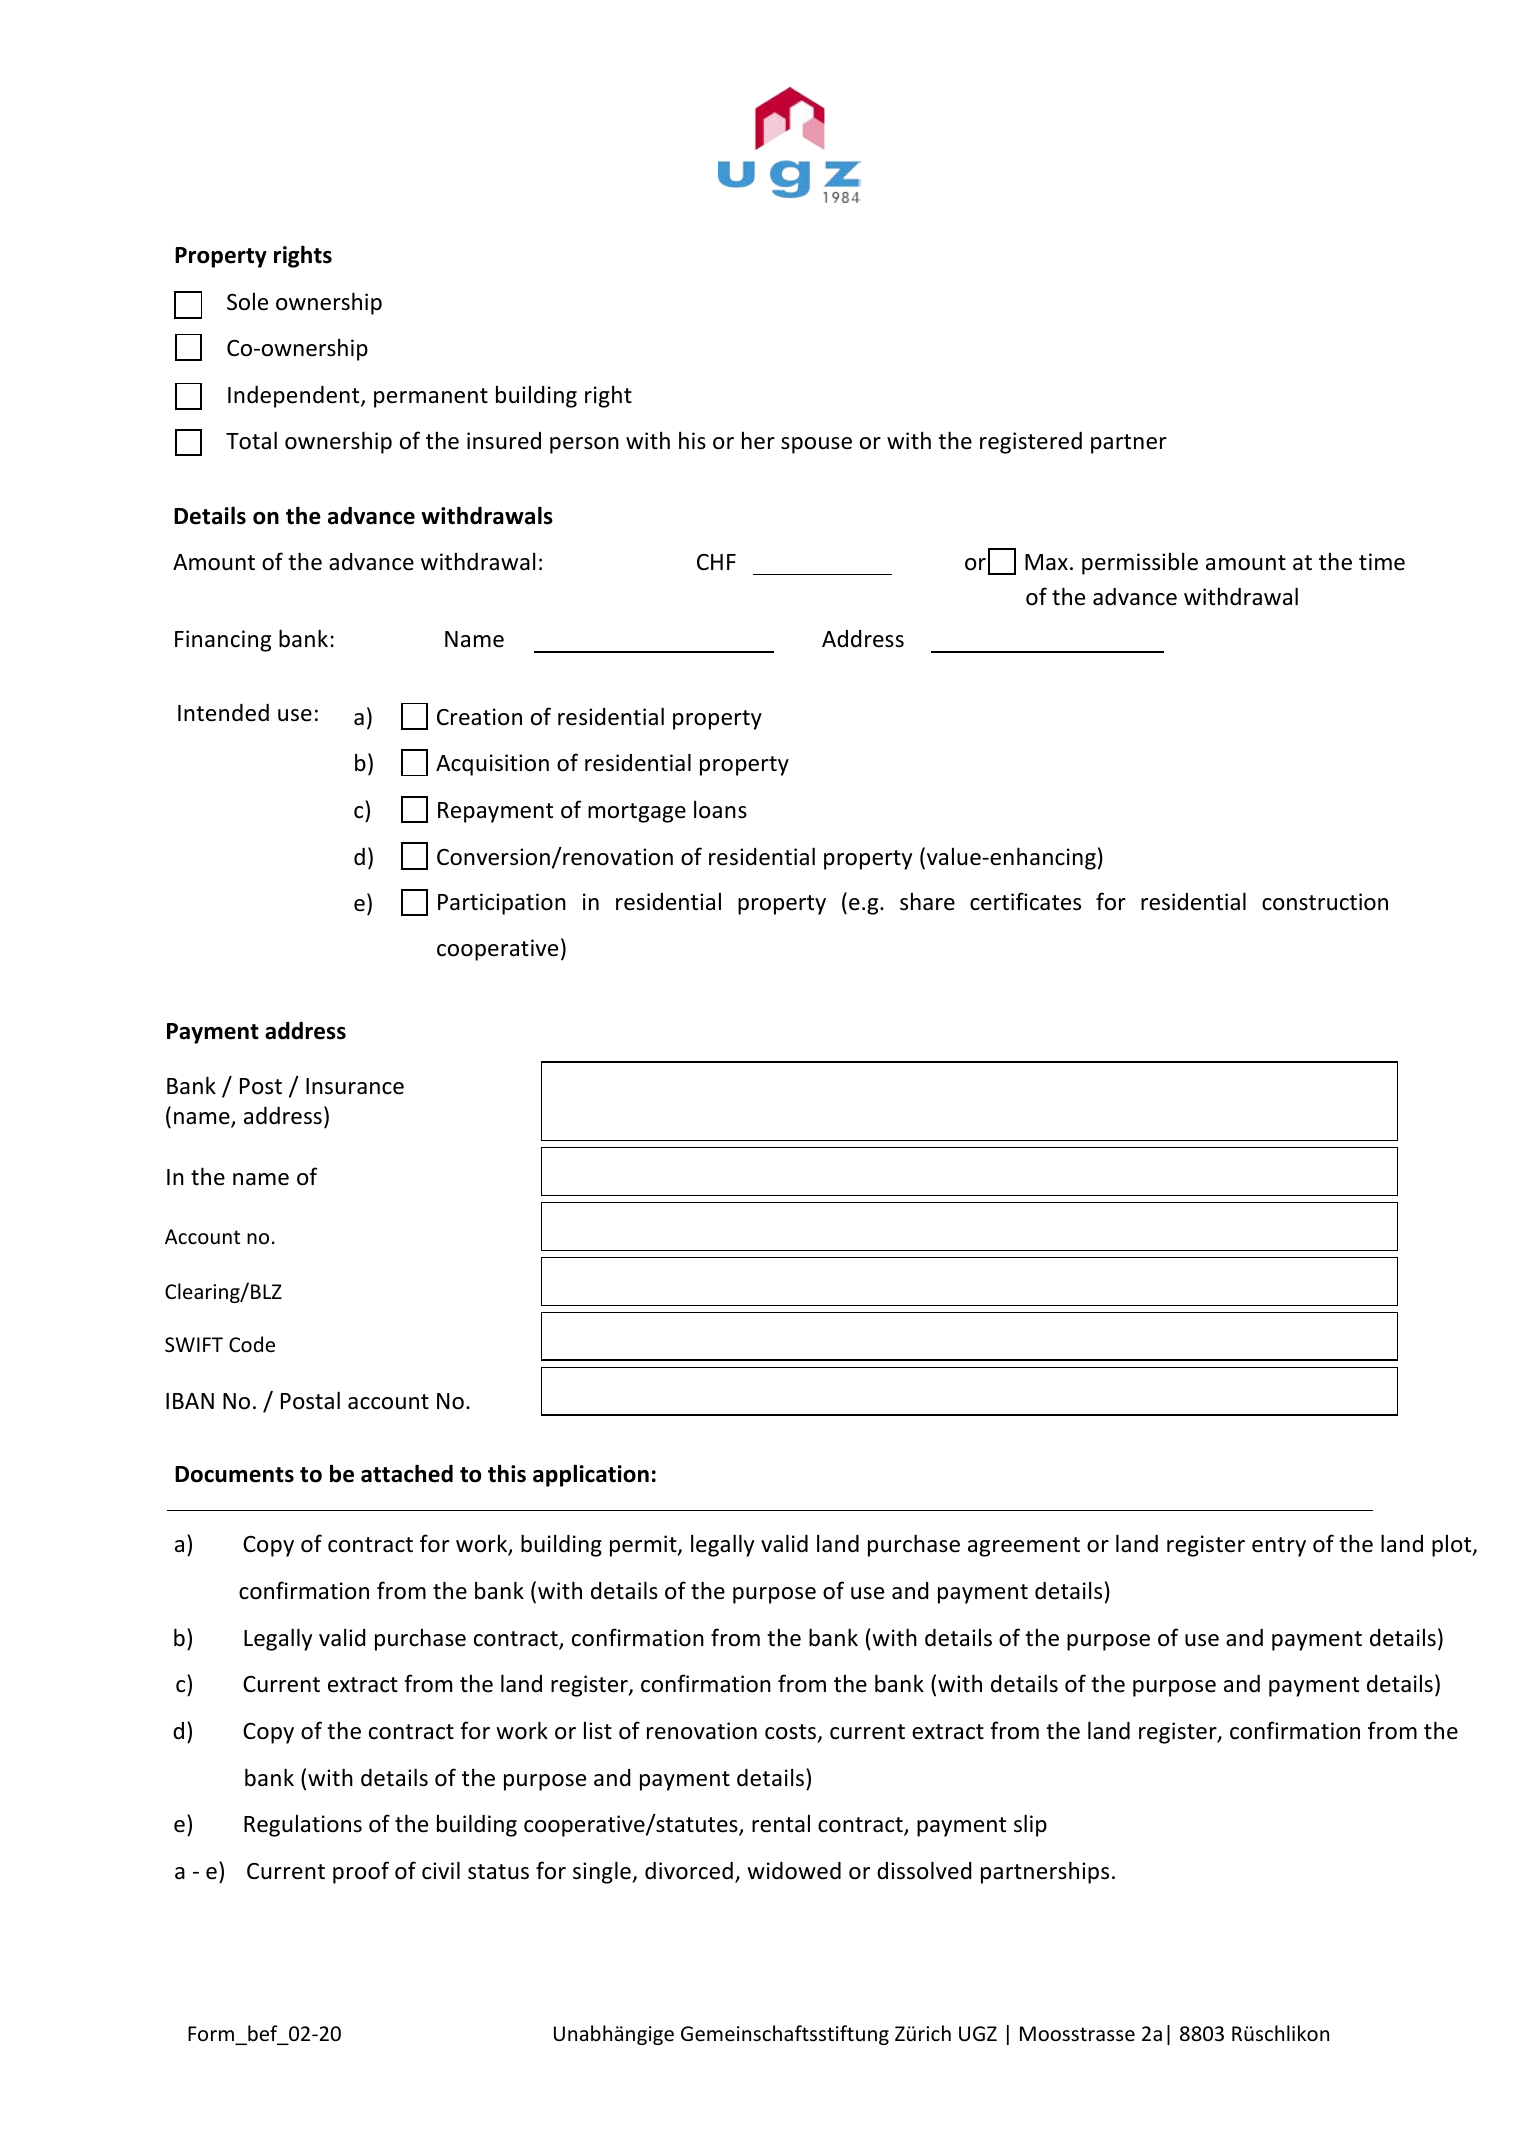  Describe the element at coordinates (1382, 562) in the screenshot. I see `time` at that location.
